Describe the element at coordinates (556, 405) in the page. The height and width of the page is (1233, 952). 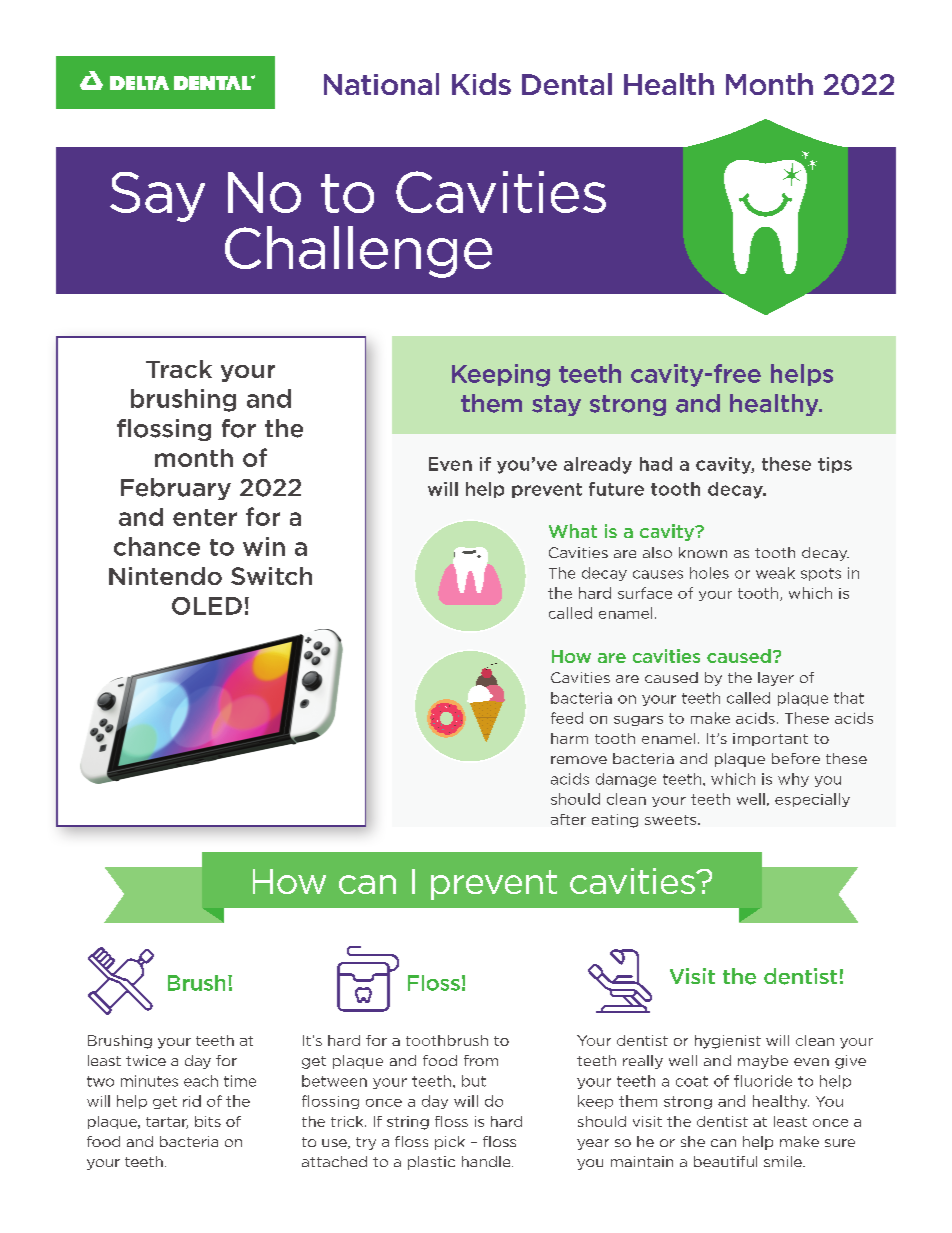
I see `stay` at that location.
